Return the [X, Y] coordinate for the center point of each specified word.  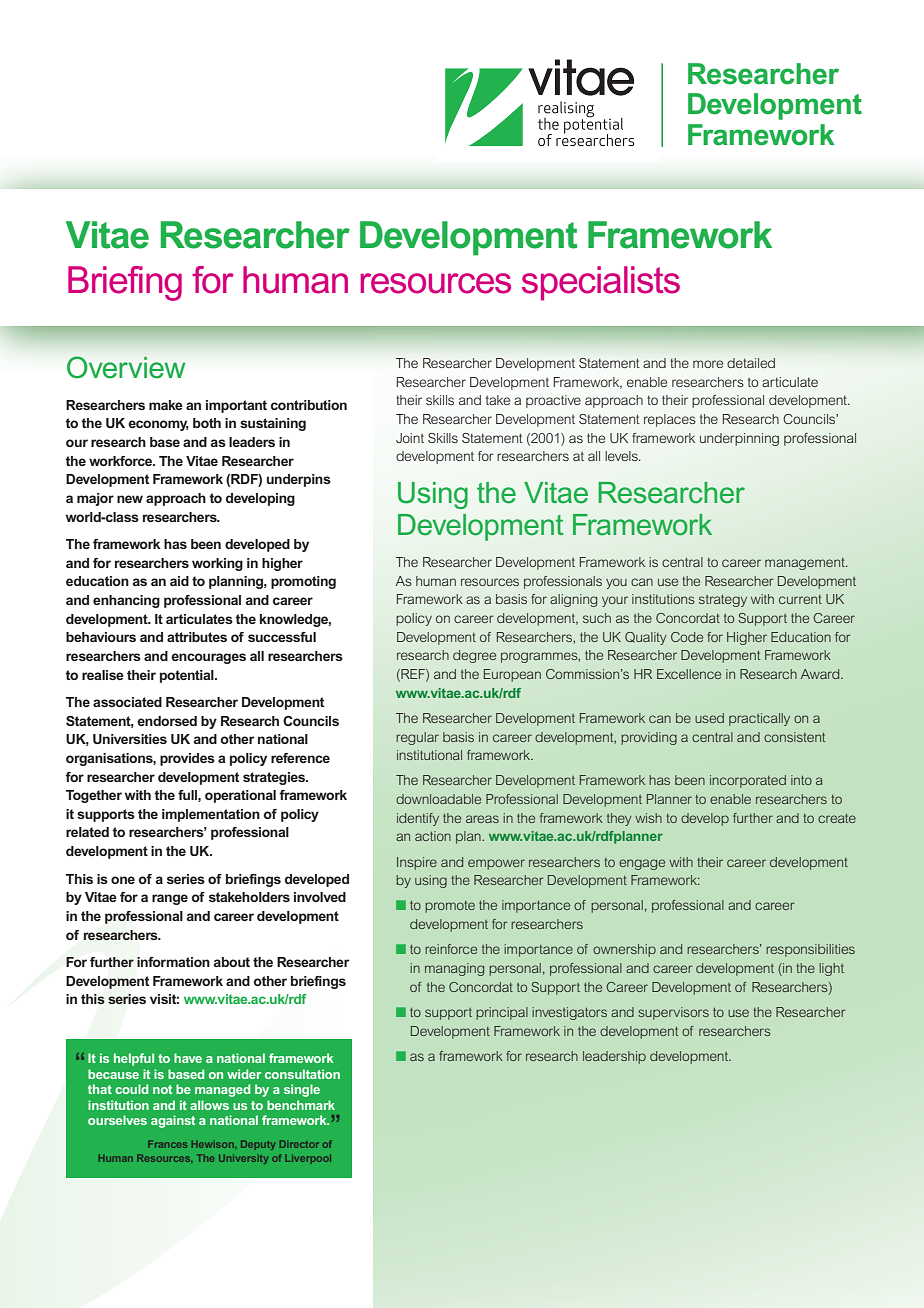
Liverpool [308, 1159]
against [173, 1121]
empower [496, 864]
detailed [751, 363]
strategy [723, 600]
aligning [573, 600]
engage [642, 864]
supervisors [673, 1013]
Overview [126, 367]
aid [179, 581]
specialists [601, 283]
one [123, 880]
